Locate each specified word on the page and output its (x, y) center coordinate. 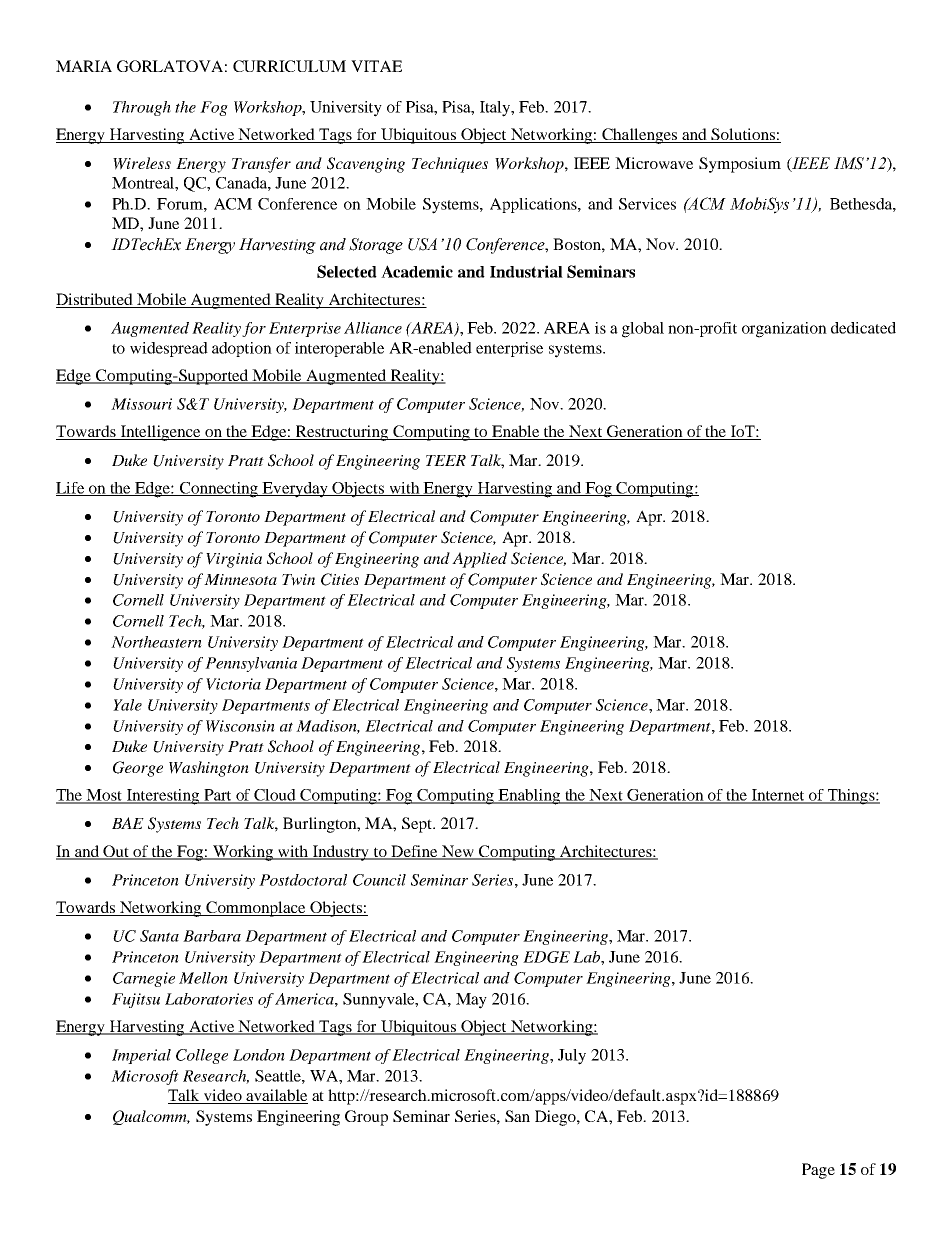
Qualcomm (151, 1117)
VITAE (376, 66)
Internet (778, 796)
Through (142, 108)
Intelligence (160, 433)
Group (366, 1118)
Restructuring (342, 433)
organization (784, 330)
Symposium (740, 165)
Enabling (529, 797)
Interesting (163, 797)
